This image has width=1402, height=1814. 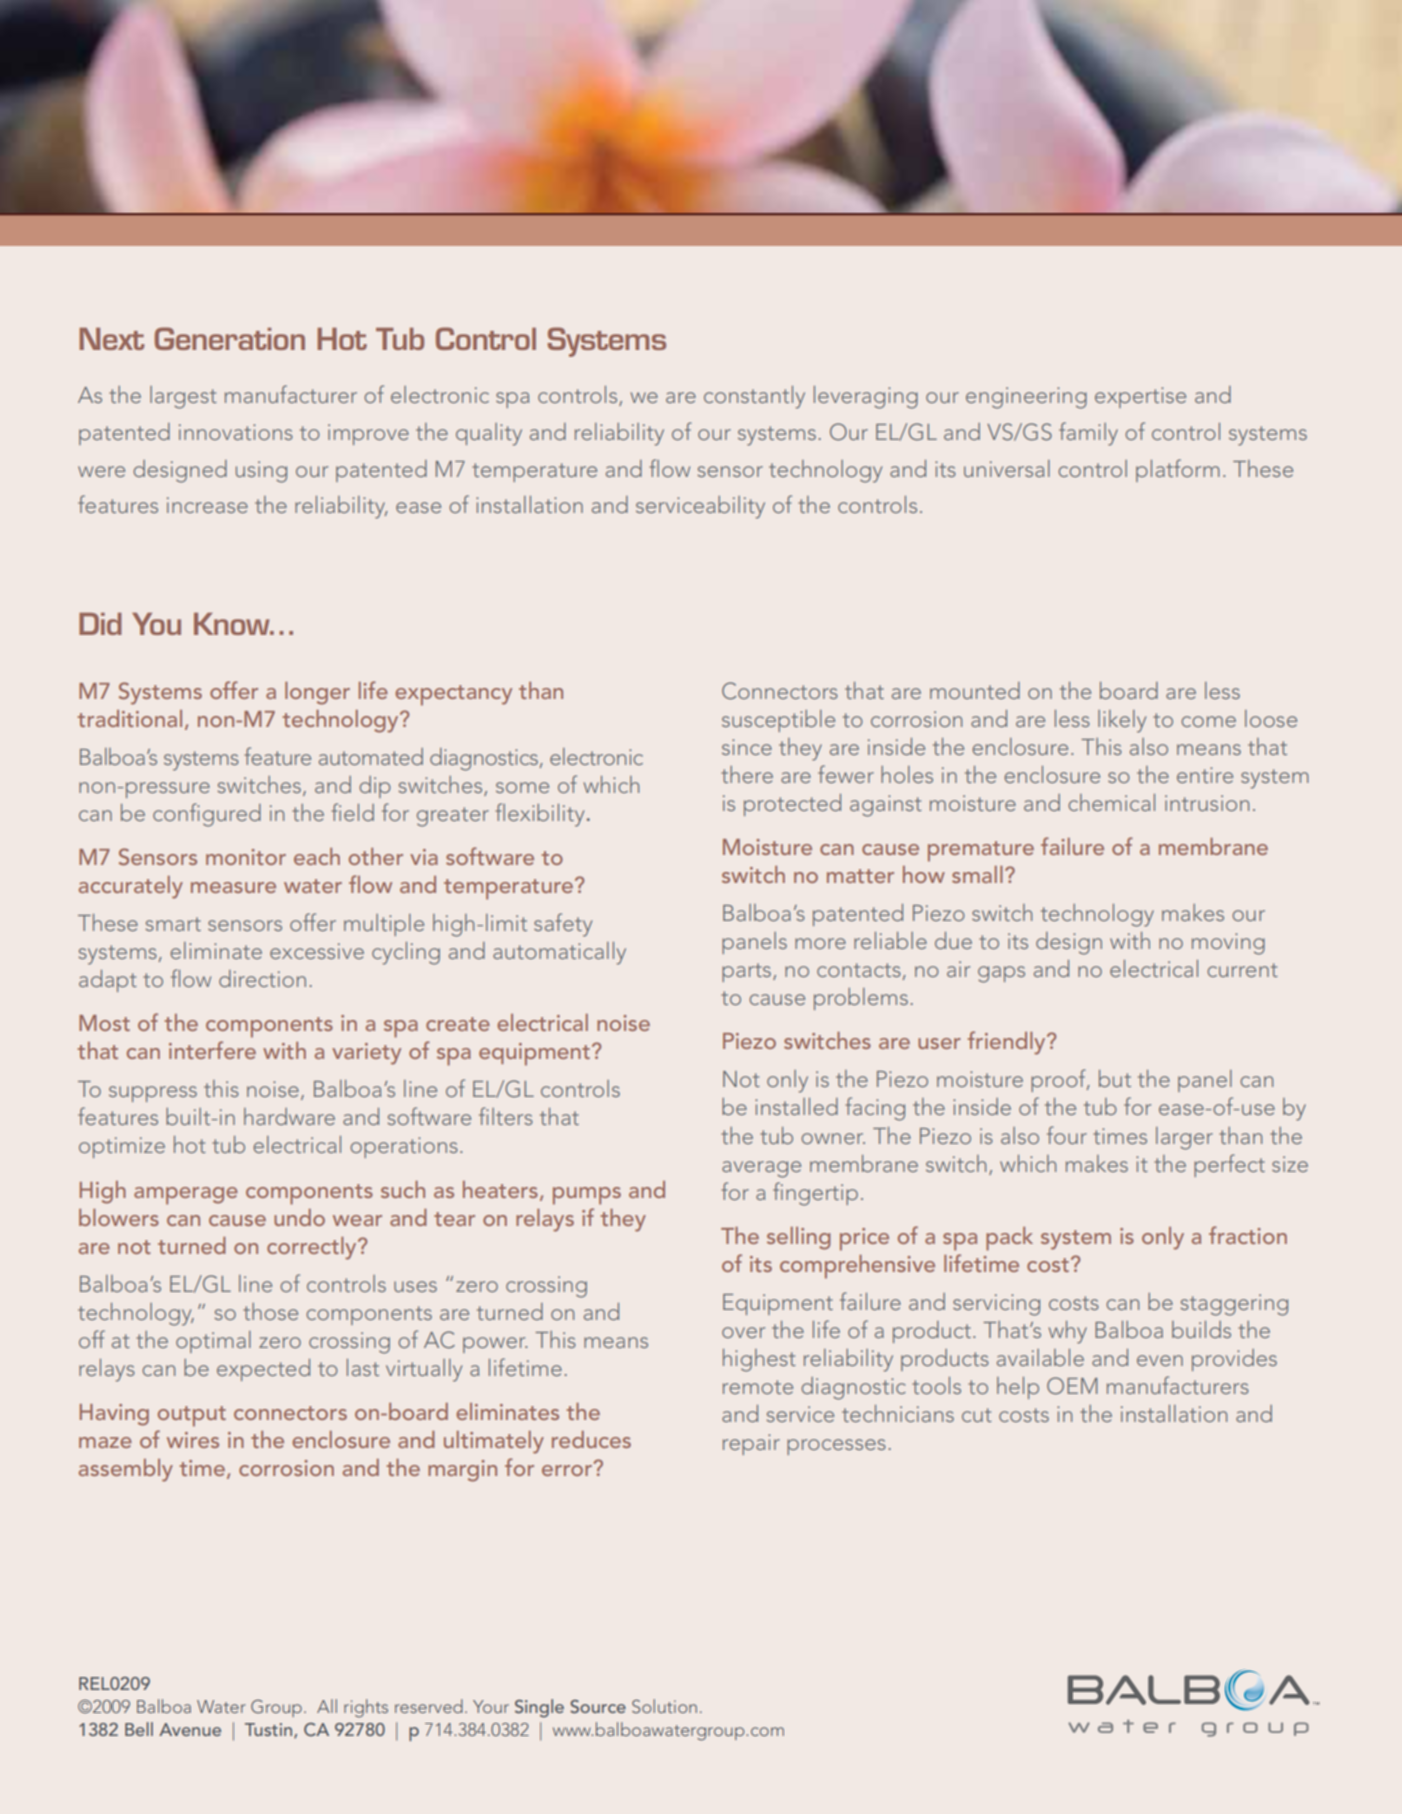 I want to click on Avenue, so click(x=190, y=1729).
